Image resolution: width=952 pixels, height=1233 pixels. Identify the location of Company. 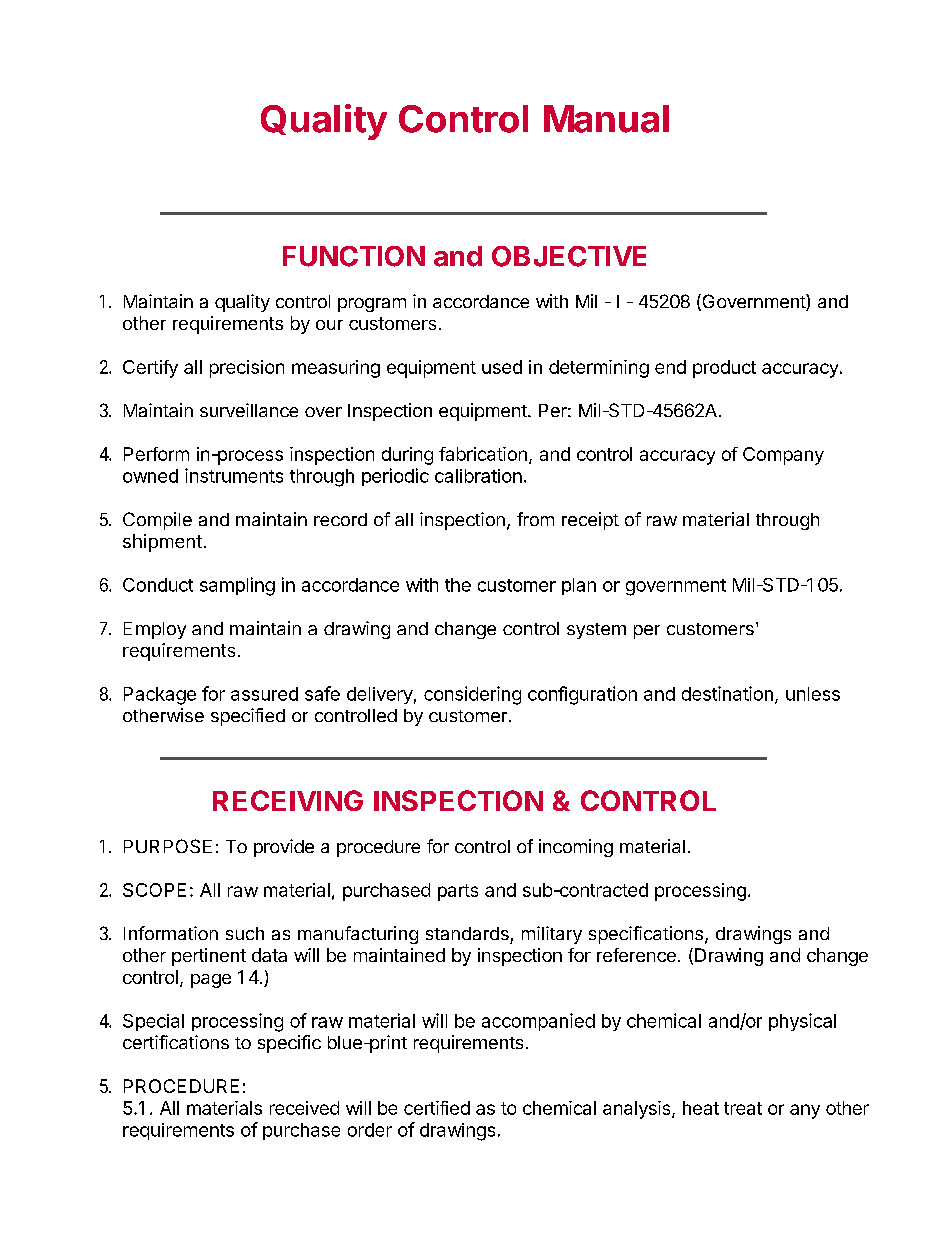
(783, 456).
